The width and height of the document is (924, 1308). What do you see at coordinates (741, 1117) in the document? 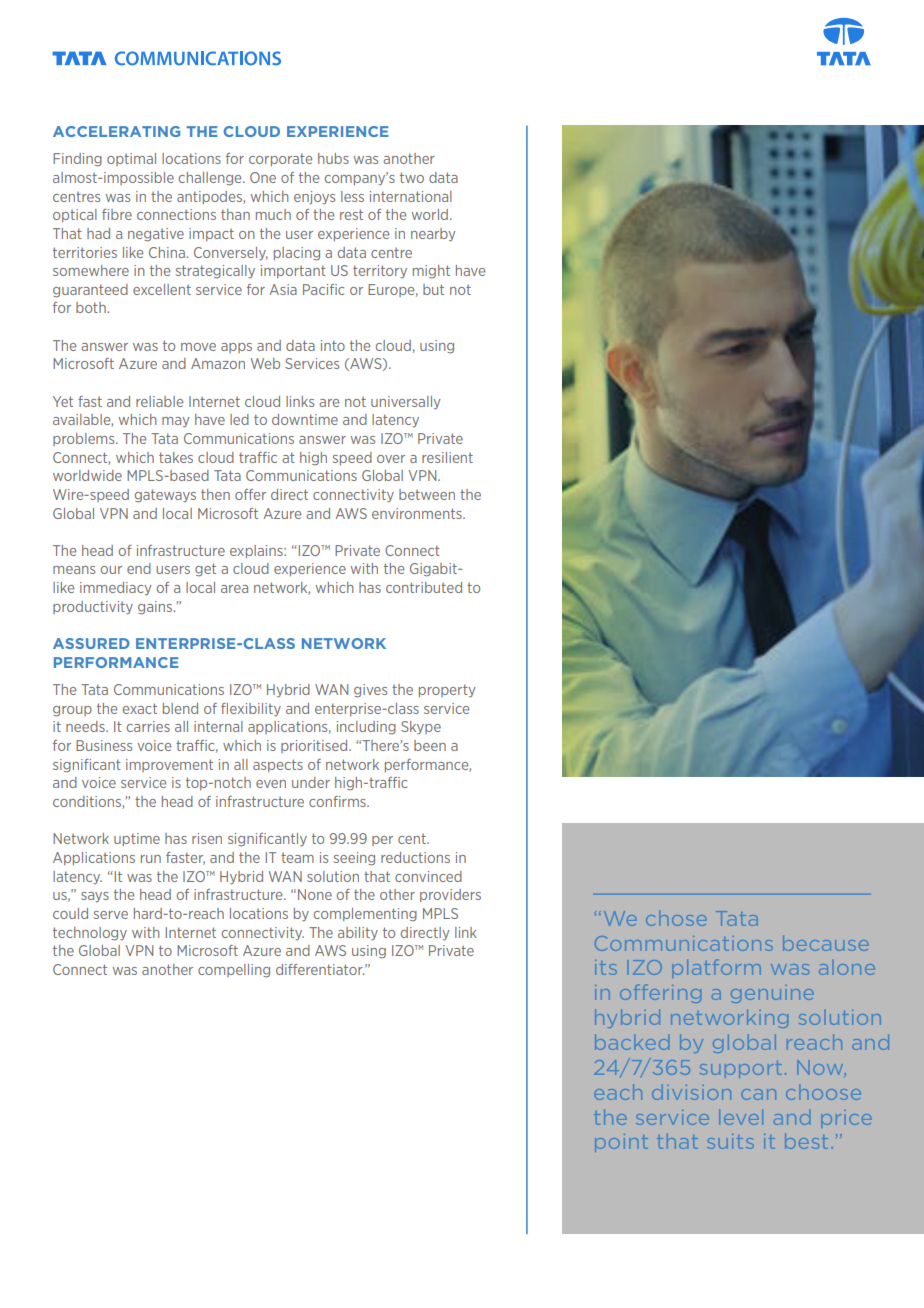
I see `level` at bounding box center [741, 1117].
